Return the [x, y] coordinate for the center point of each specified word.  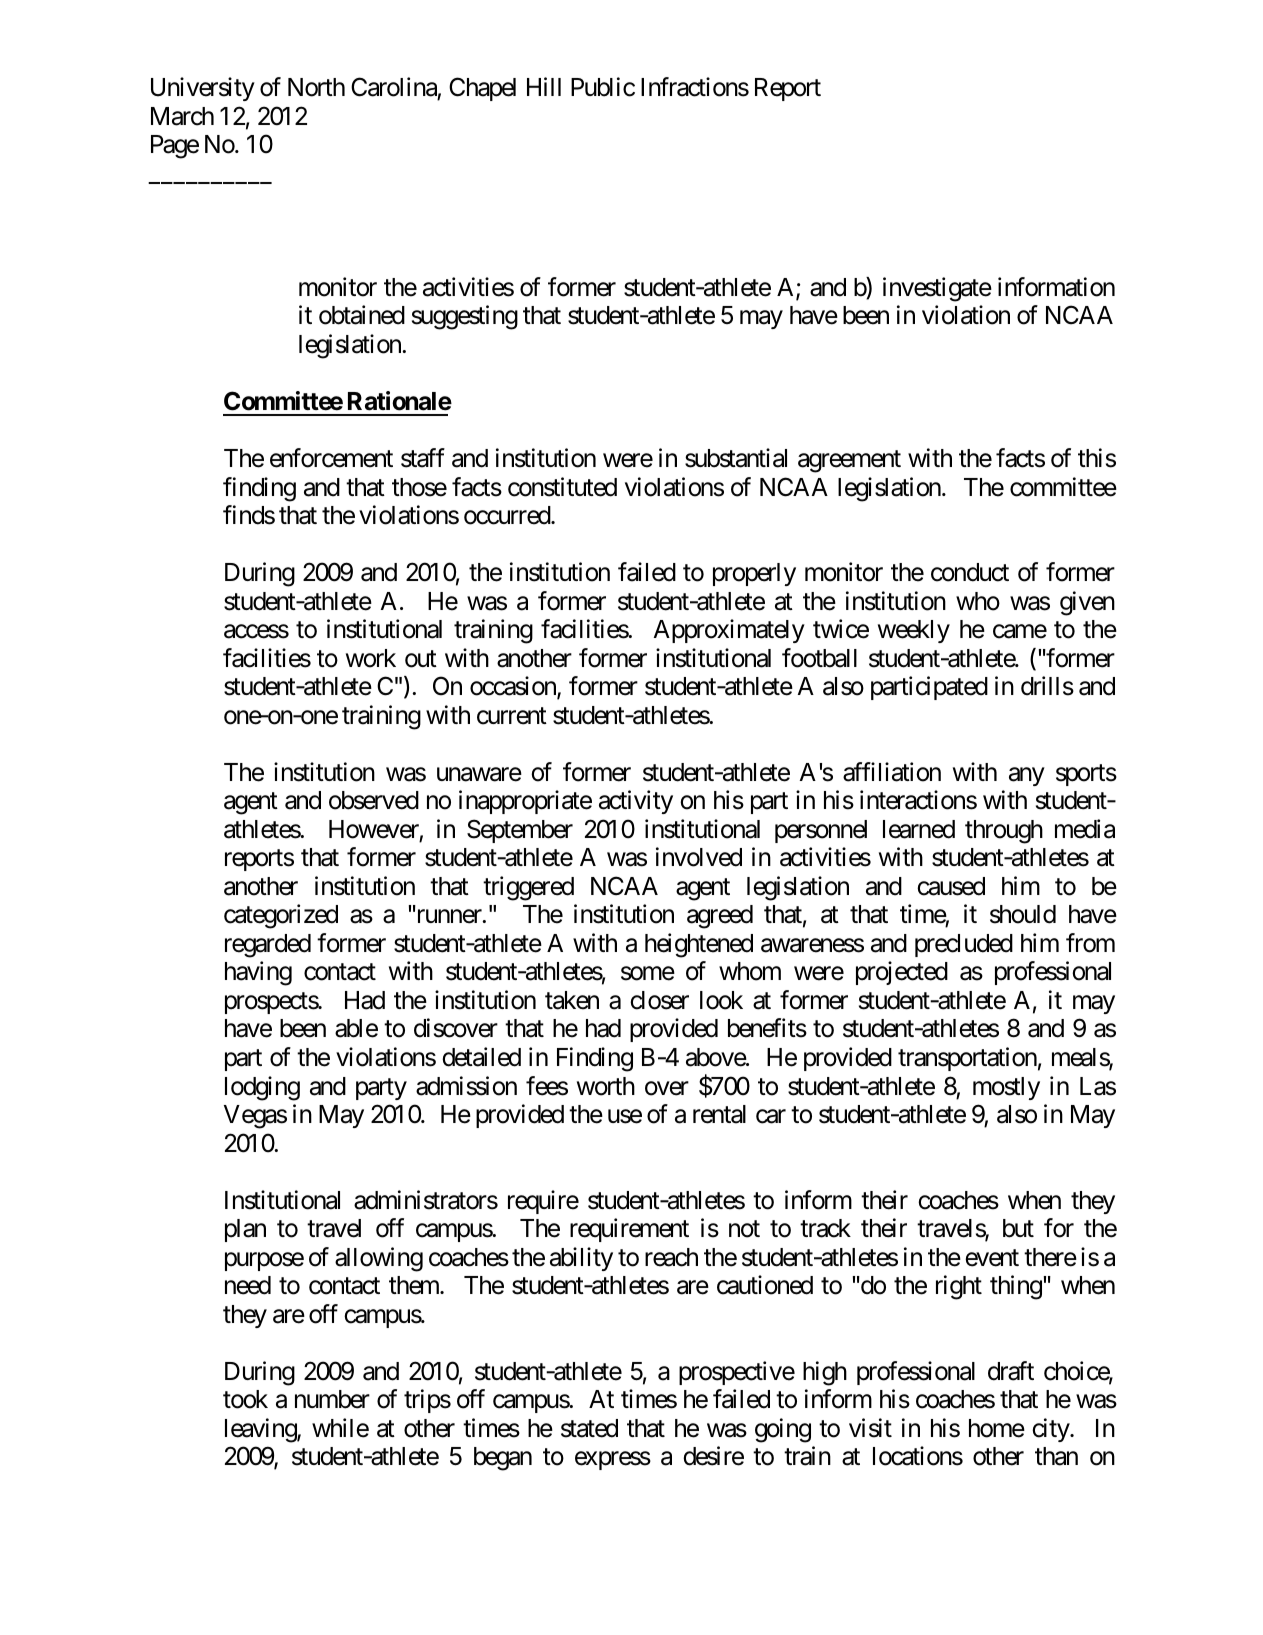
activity [636, 802]
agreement [849, 462]
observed [374, 800]
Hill [544, 86]
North [316, 87]
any [1027, 776]
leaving [261, 1430]
